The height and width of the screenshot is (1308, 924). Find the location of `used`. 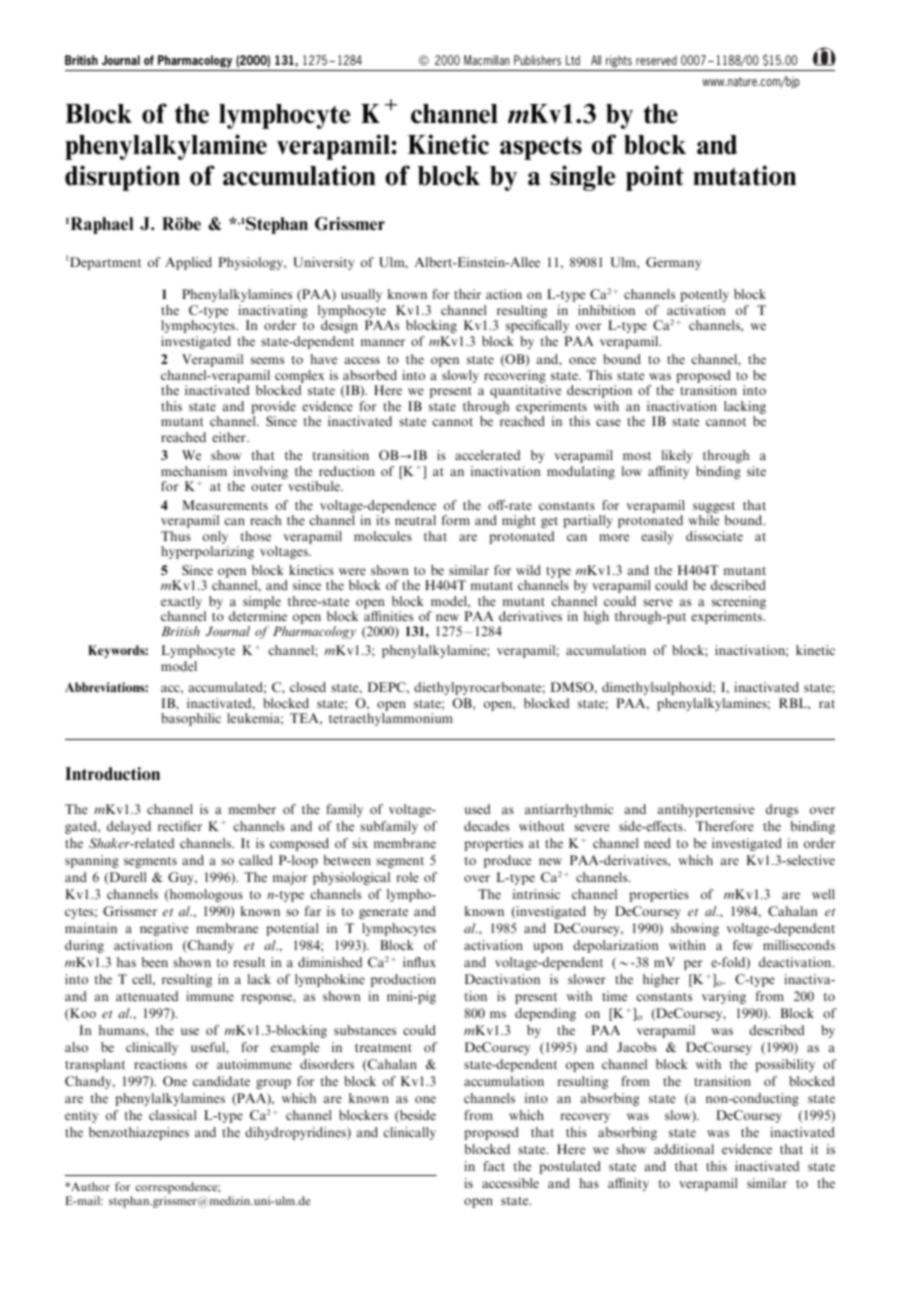

used is located at coordinates (477, 809).
